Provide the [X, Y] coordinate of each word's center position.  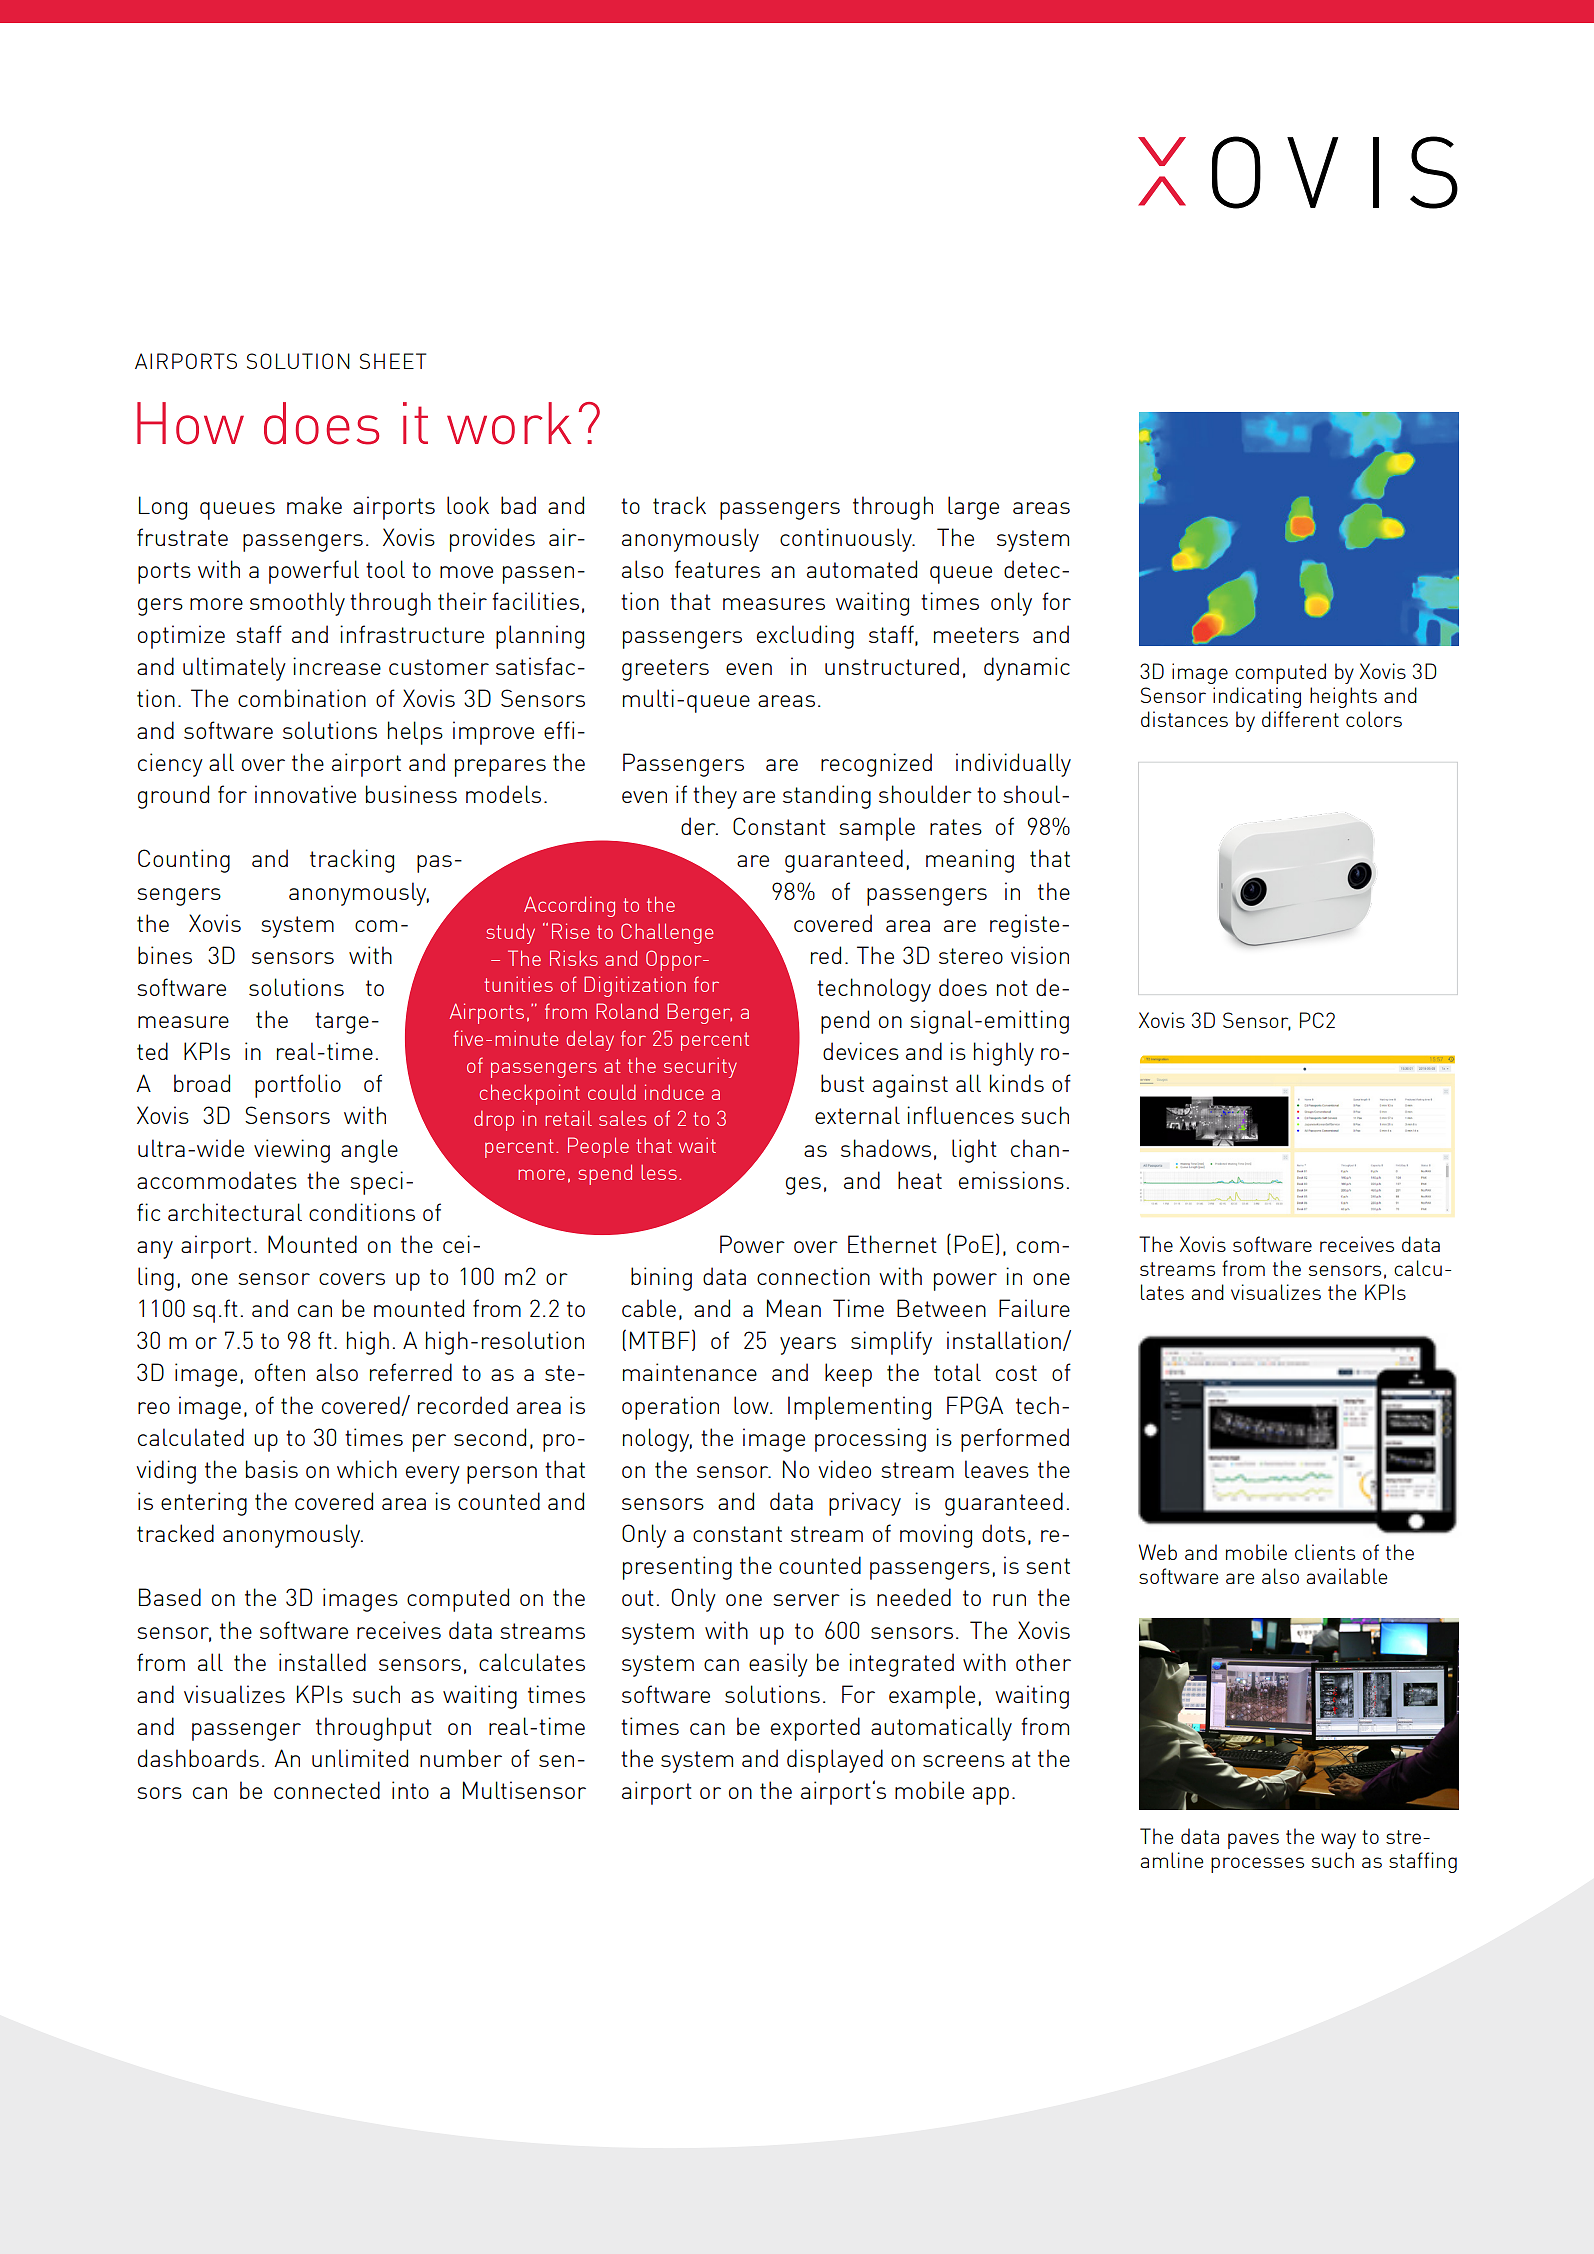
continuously [847, 540]
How [190, 423]
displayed [835, 1761]
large [973, 508]
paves [1253, 1841]
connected [327, 1790]
